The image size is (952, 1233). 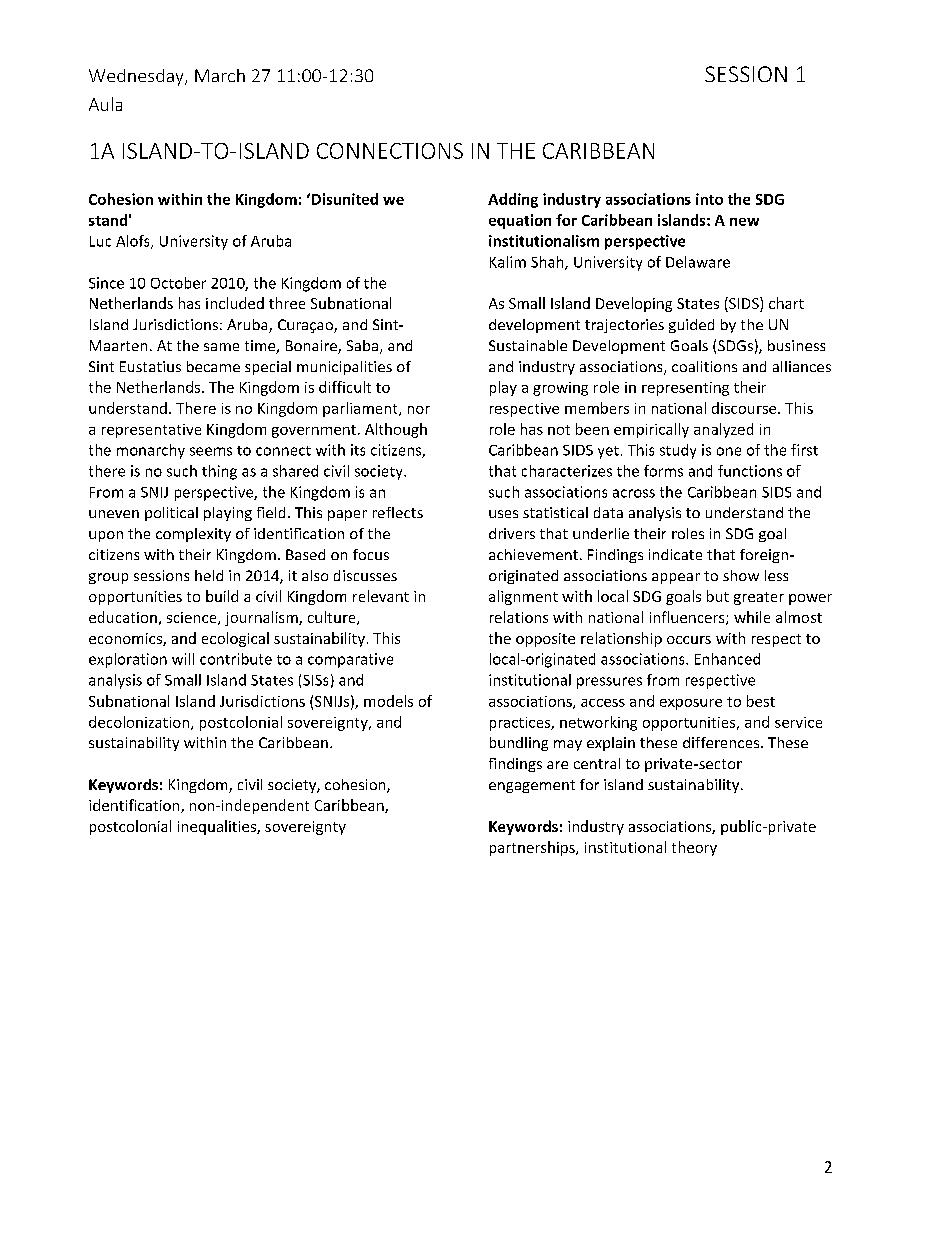 What do you see at coordinates (528, 345) in the page?
I see `Sustainable` at bounding box center [528, 345].
